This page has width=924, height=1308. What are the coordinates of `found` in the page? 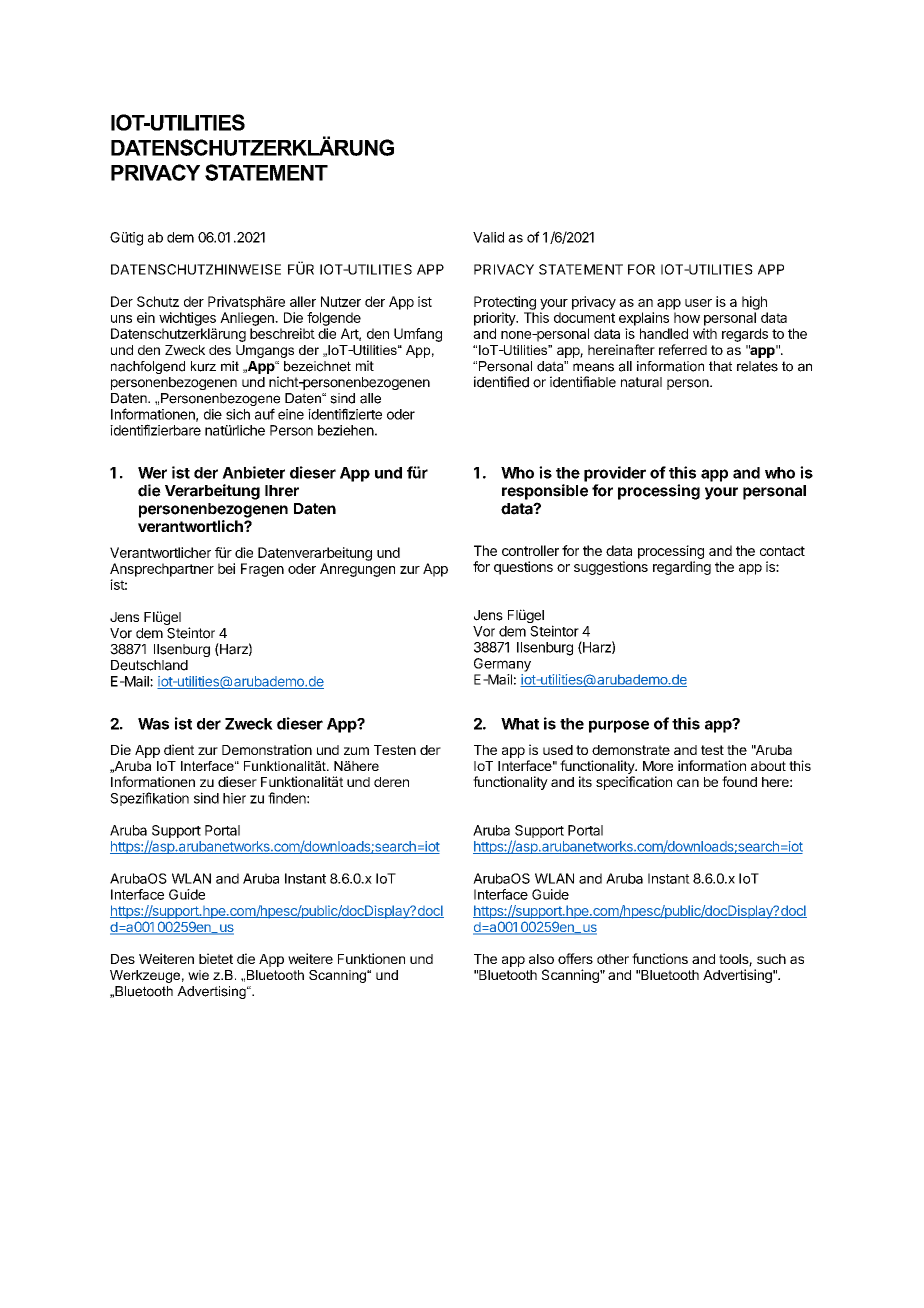 It's located at (739, 781).
